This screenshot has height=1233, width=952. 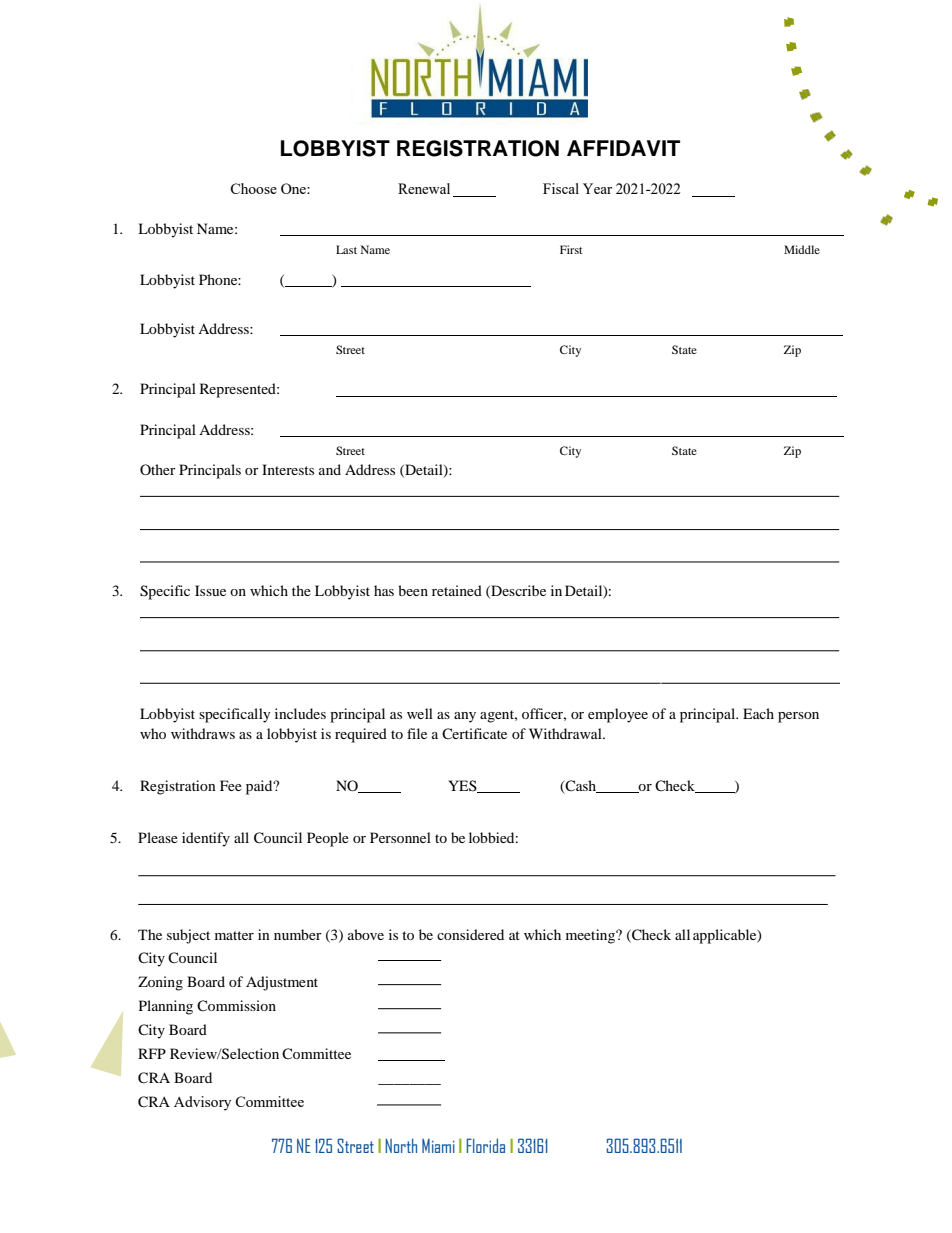 I want to click on Renewal, so click(x=424, y=188).
